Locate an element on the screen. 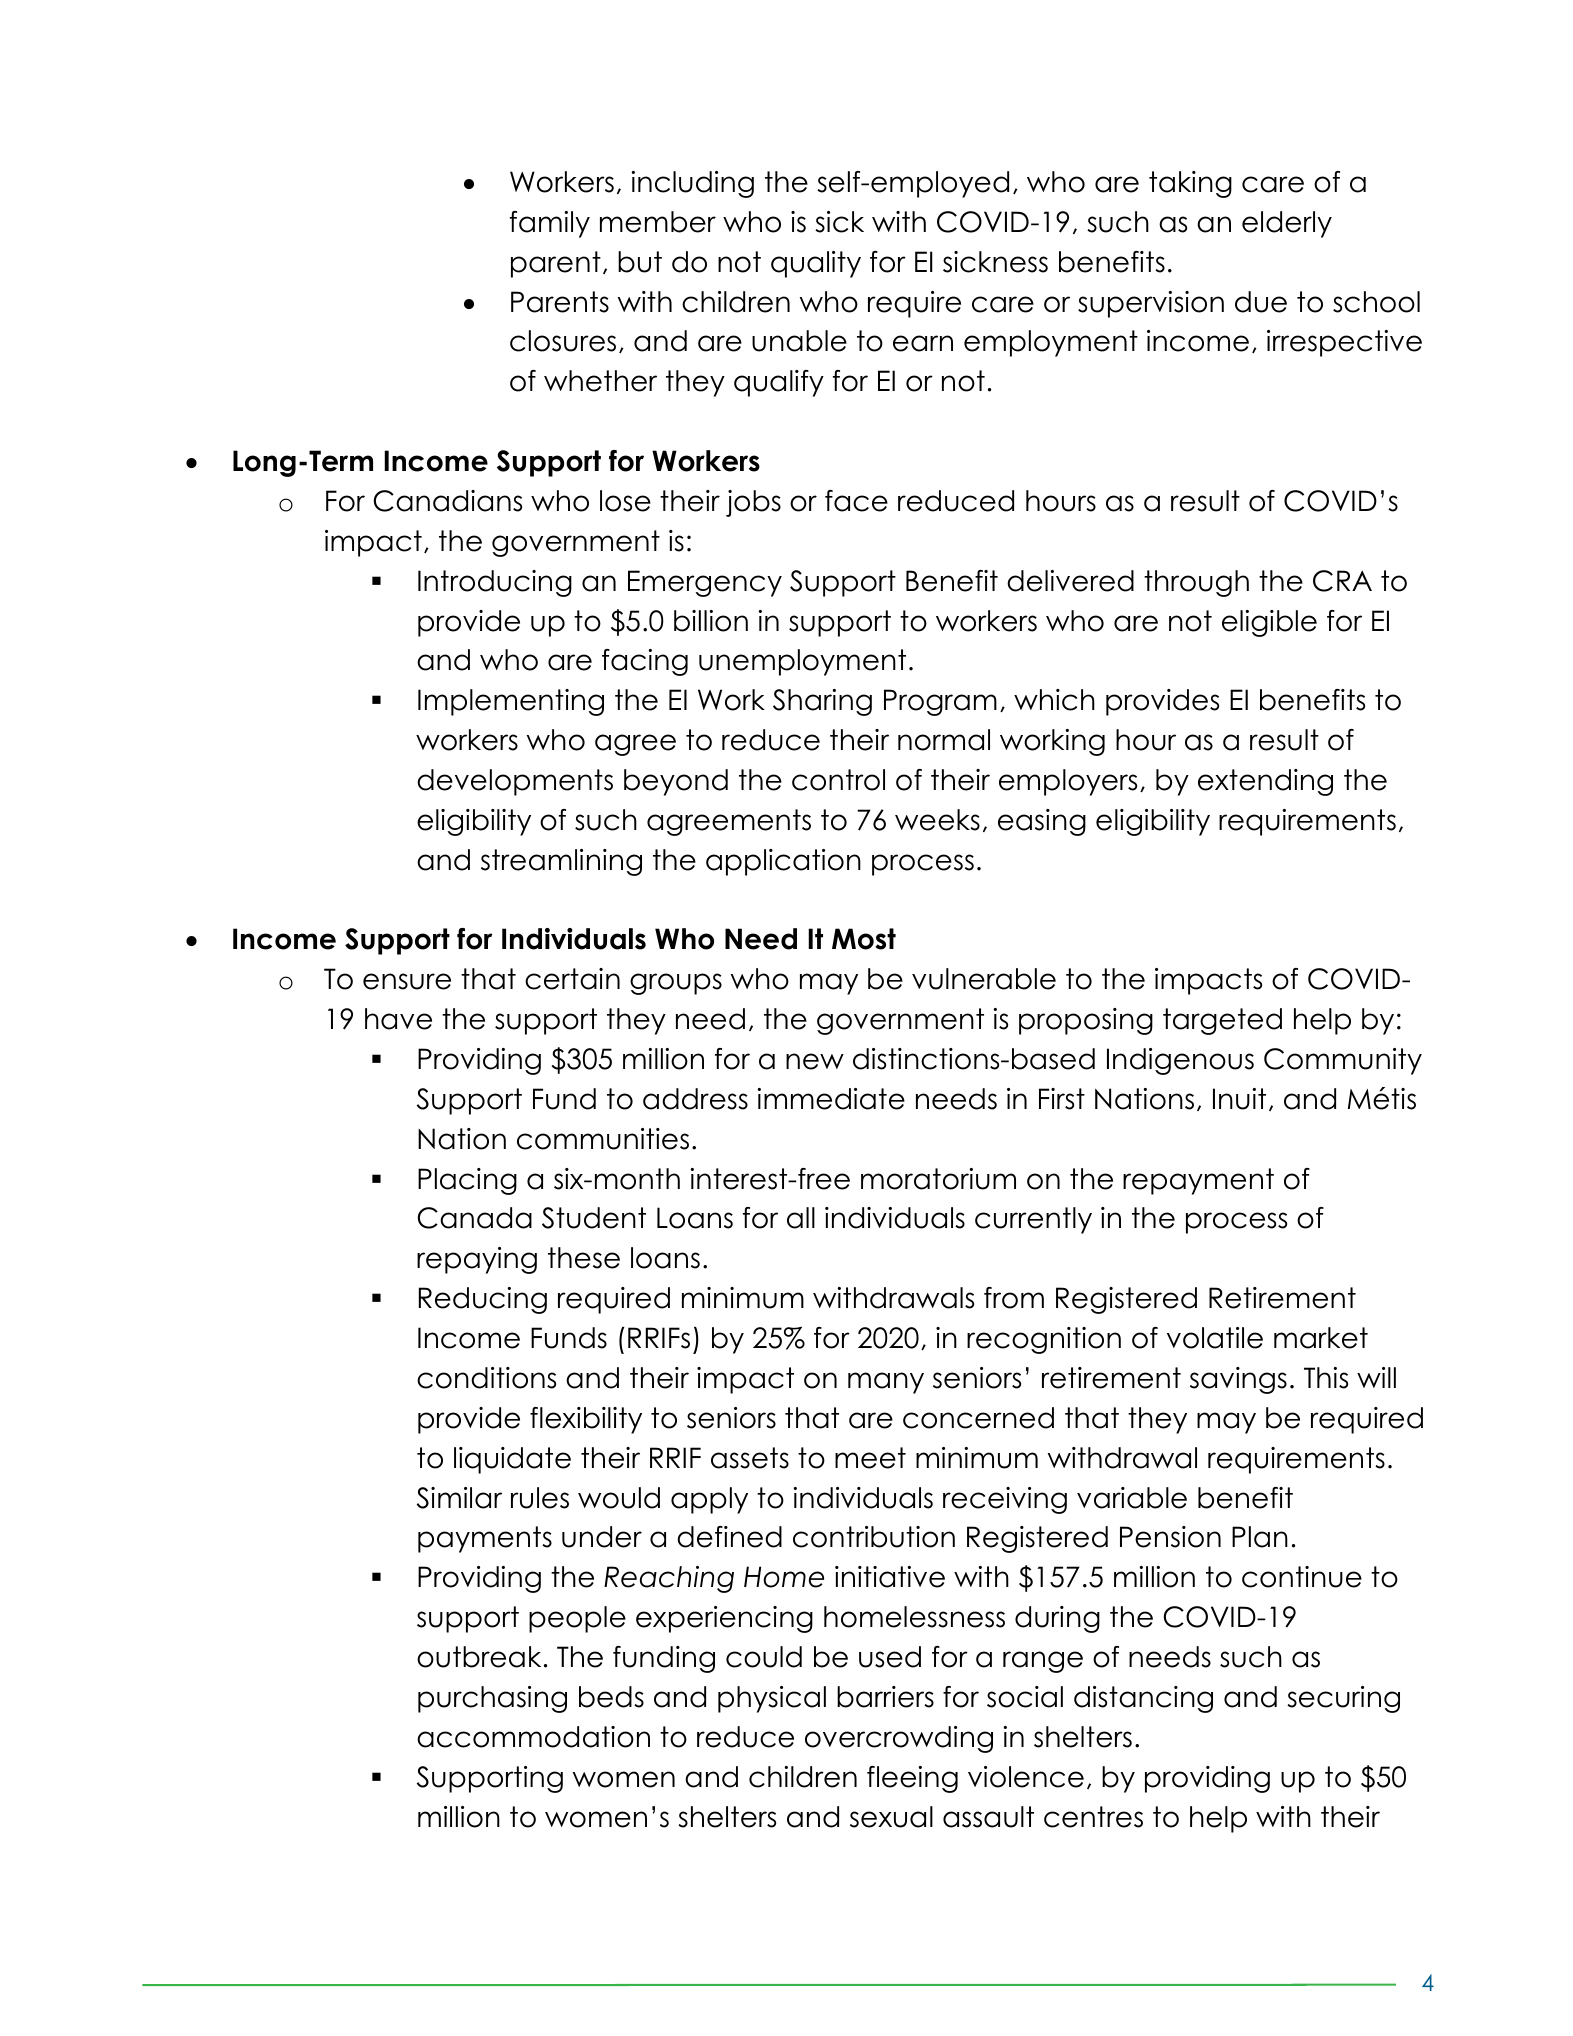 This screenshot has width=1573, height=2036. elderly is located at coordinates (1287, 224).
